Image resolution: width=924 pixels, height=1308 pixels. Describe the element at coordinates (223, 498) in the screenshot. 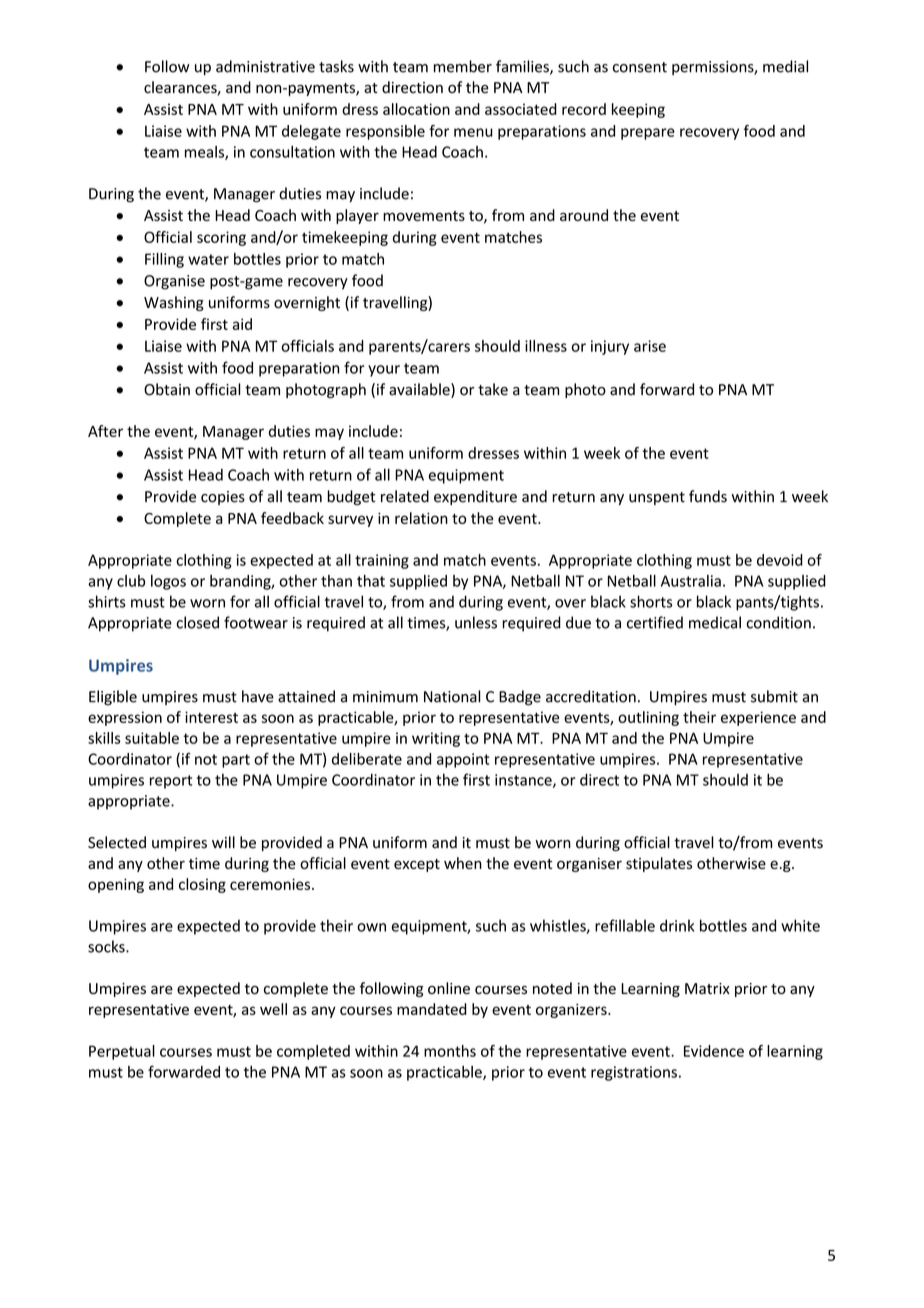

I see `copies` at that location.
